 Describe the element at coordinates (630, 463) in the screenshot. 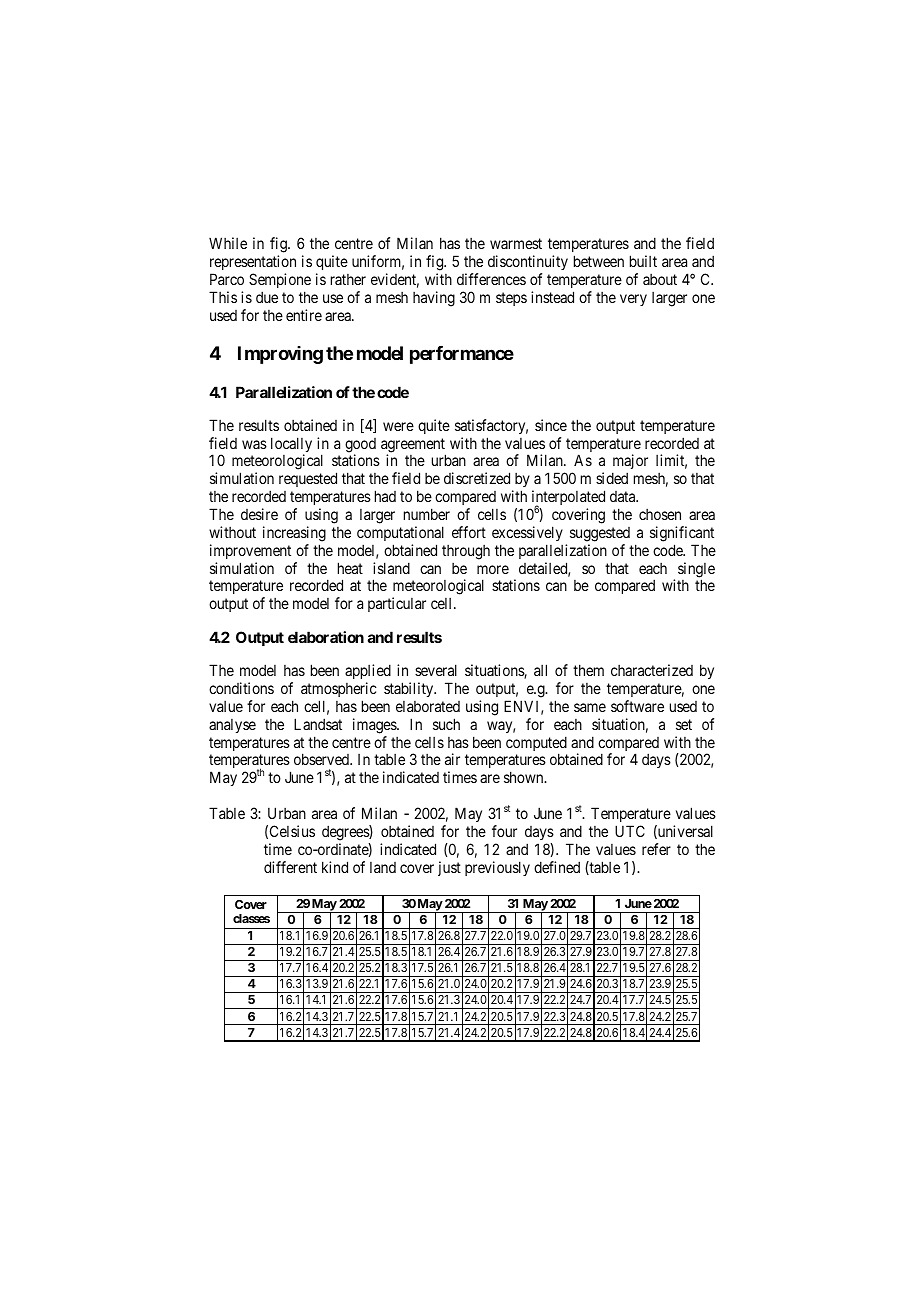

I see `major` at that location.
